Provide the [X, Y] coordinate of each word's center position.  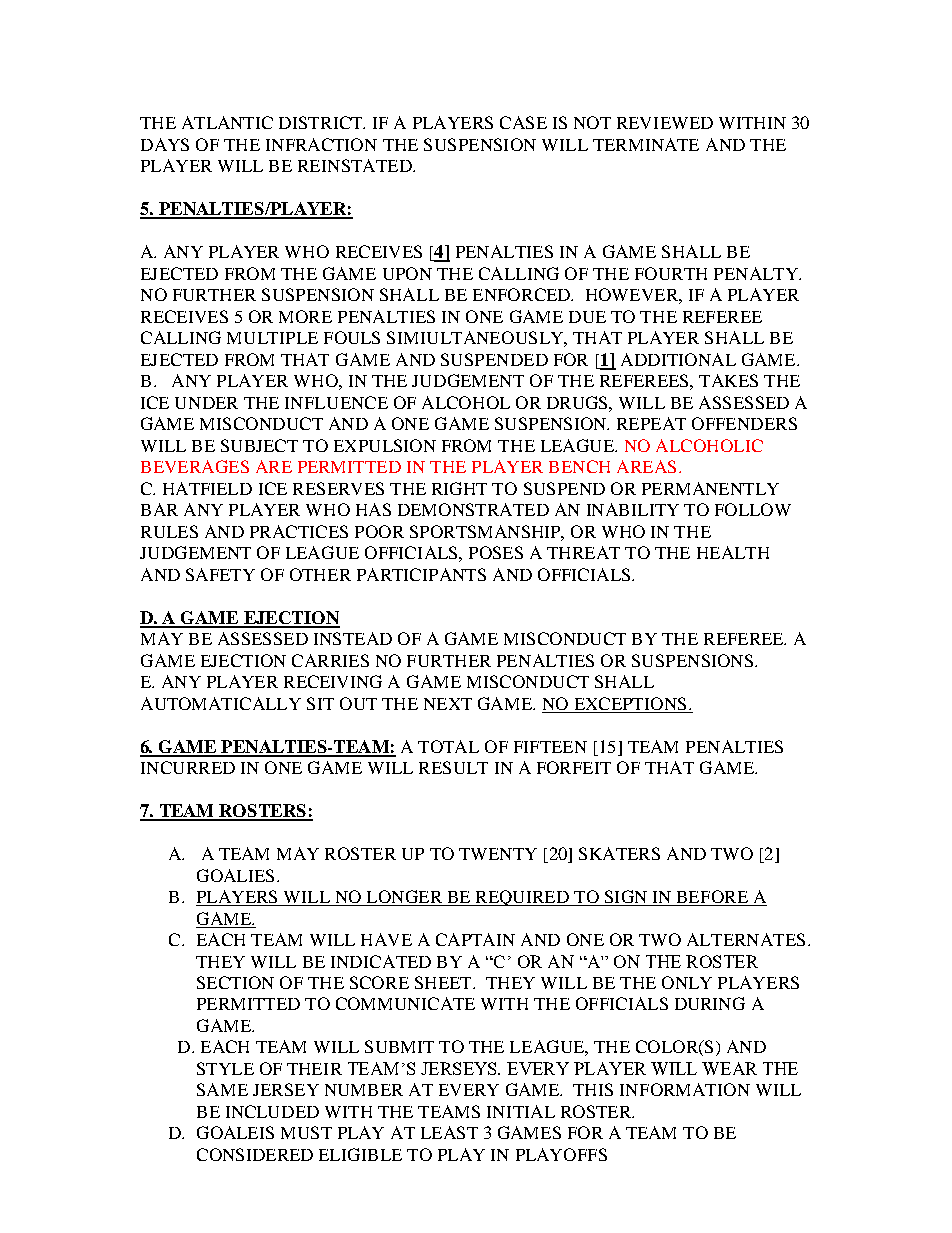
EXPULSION [385, 445]
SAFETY [220, 574]
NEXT [448, 704]
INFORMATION [685, 1089]
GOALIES [235, 875]
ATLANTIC [227, 122]
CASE [523, 122]
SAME [222, 1089]
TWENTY [498, 854]
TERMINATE [646, 144]
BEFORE [712, 898]
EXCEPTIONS [630, 703]
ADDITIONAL [678, 359]
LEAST [449, 1132]
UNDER [206, 403]
